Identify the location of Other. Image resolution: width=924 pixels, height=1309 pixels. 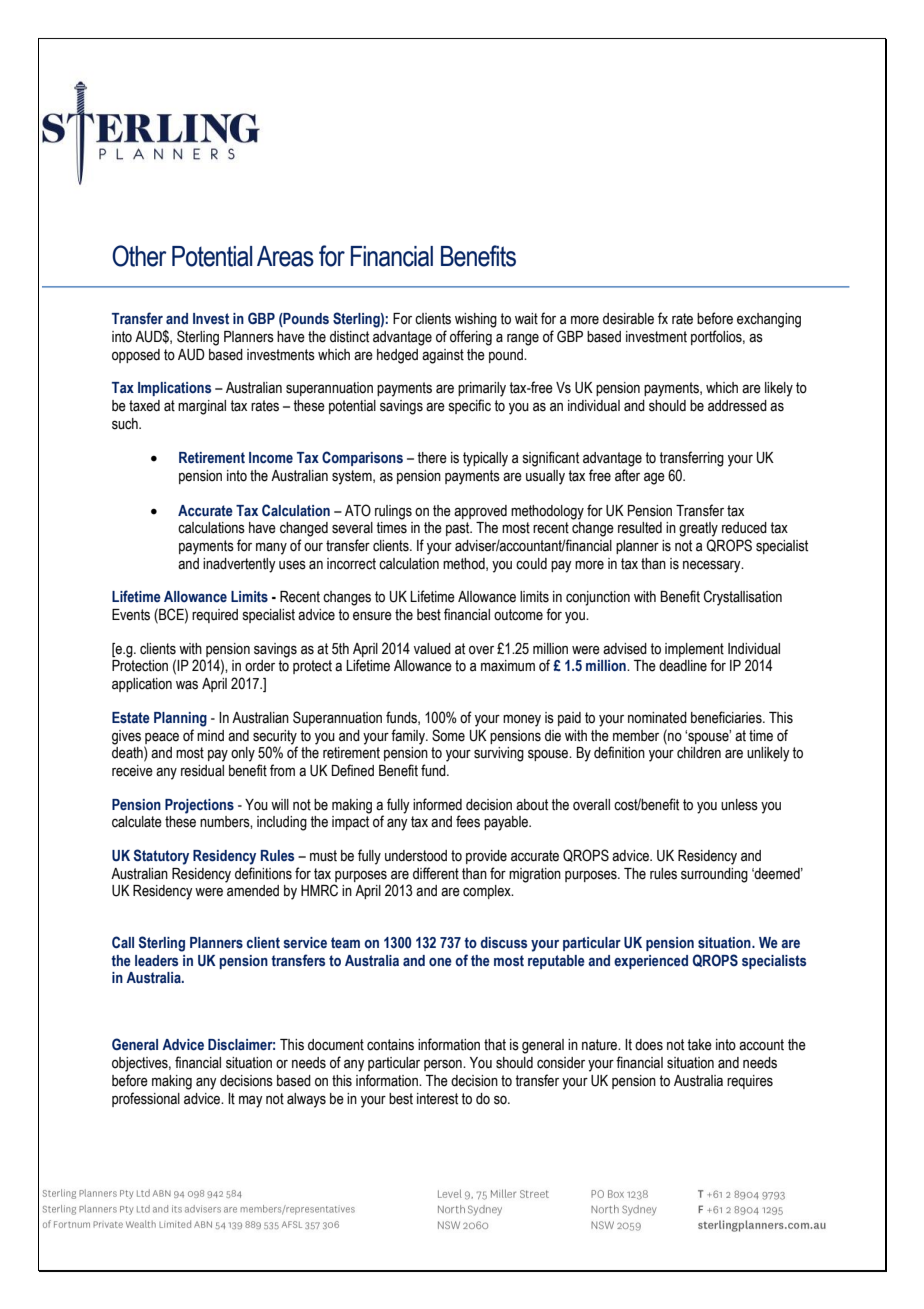
(139, 256).
